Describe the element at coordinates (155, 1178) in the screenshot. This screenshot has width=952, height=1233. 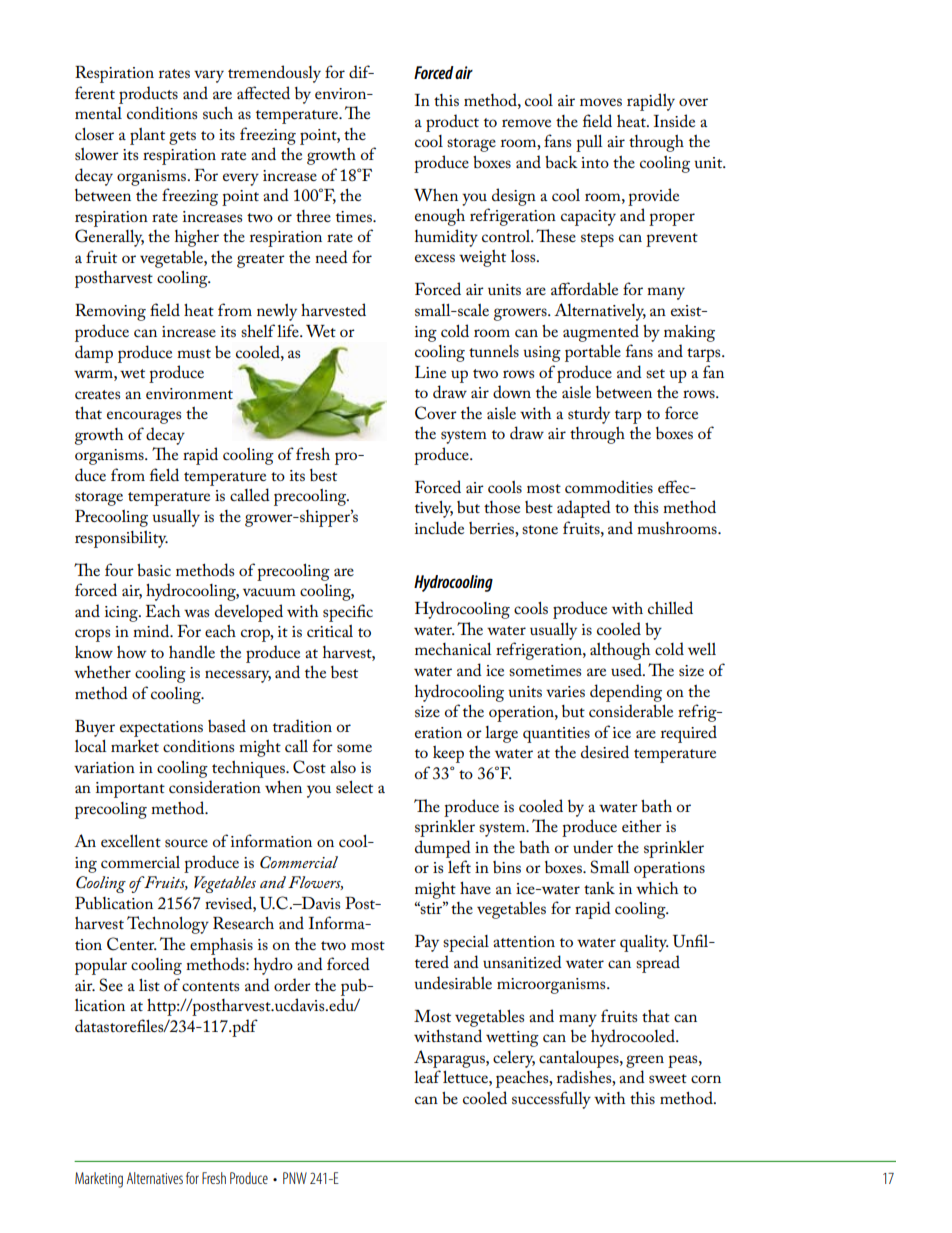
I see `Alternatives` at that location.
